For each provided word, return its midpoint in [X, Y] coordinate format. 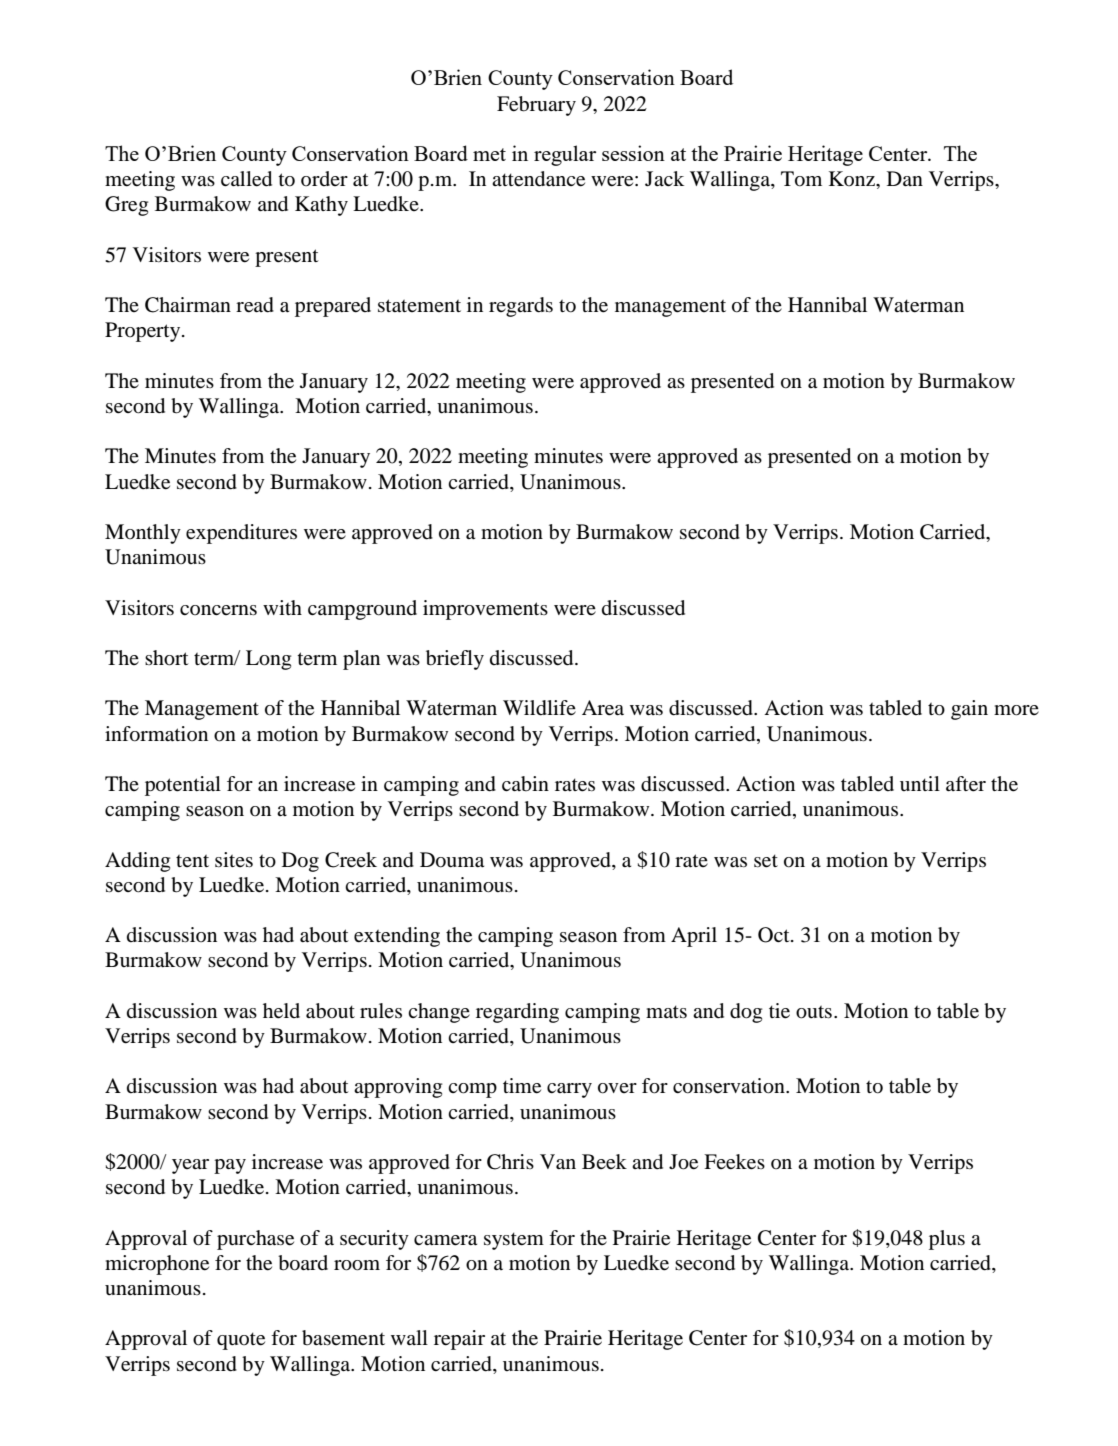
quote [241, 1341]
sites [234, 859]
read [255, 305]
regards [521, 307]
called [246, 179]
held [281, 1011]
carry [569, 1090]
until [920, 783]
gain [969, 710]
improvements [485, 610]
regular [565, 155]
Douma [452, 860]
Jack [664, 178]
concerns [218, 610]
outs [814, 1012]
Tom [801, 179]
